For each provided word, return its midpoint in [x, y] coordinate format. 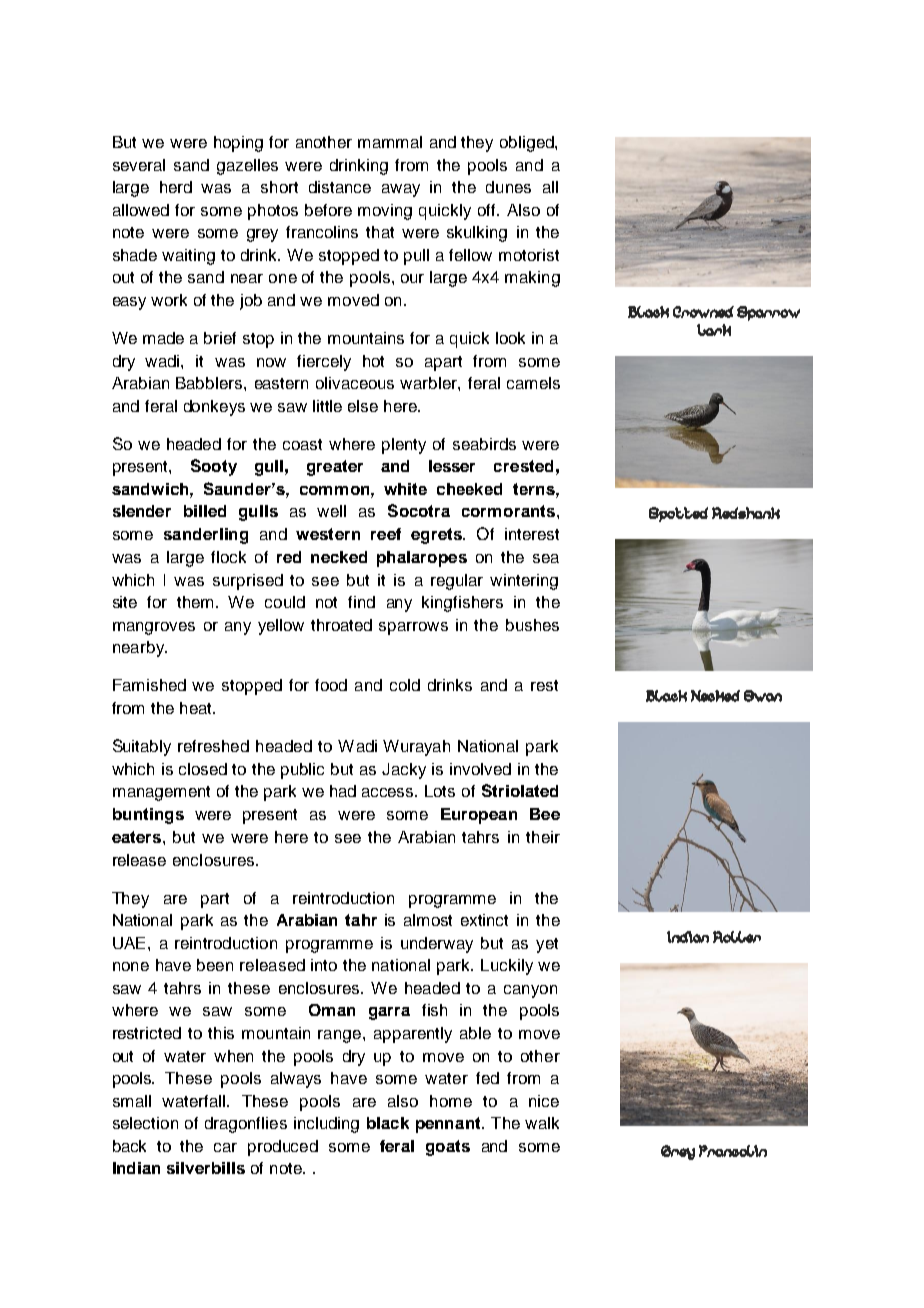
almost [428, 920]
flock [228, 557]
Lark [714, 330]
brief [220, 338]
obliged [528, 144]
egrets [437, 536]
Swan [763, 696]
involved [480, 769]
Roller [737, 937]
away [401, 190]
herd [176, 187]
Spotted [678, 514]
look [510, 338]
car [225, 1147]
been [215, 965]
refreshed [213, 746]
